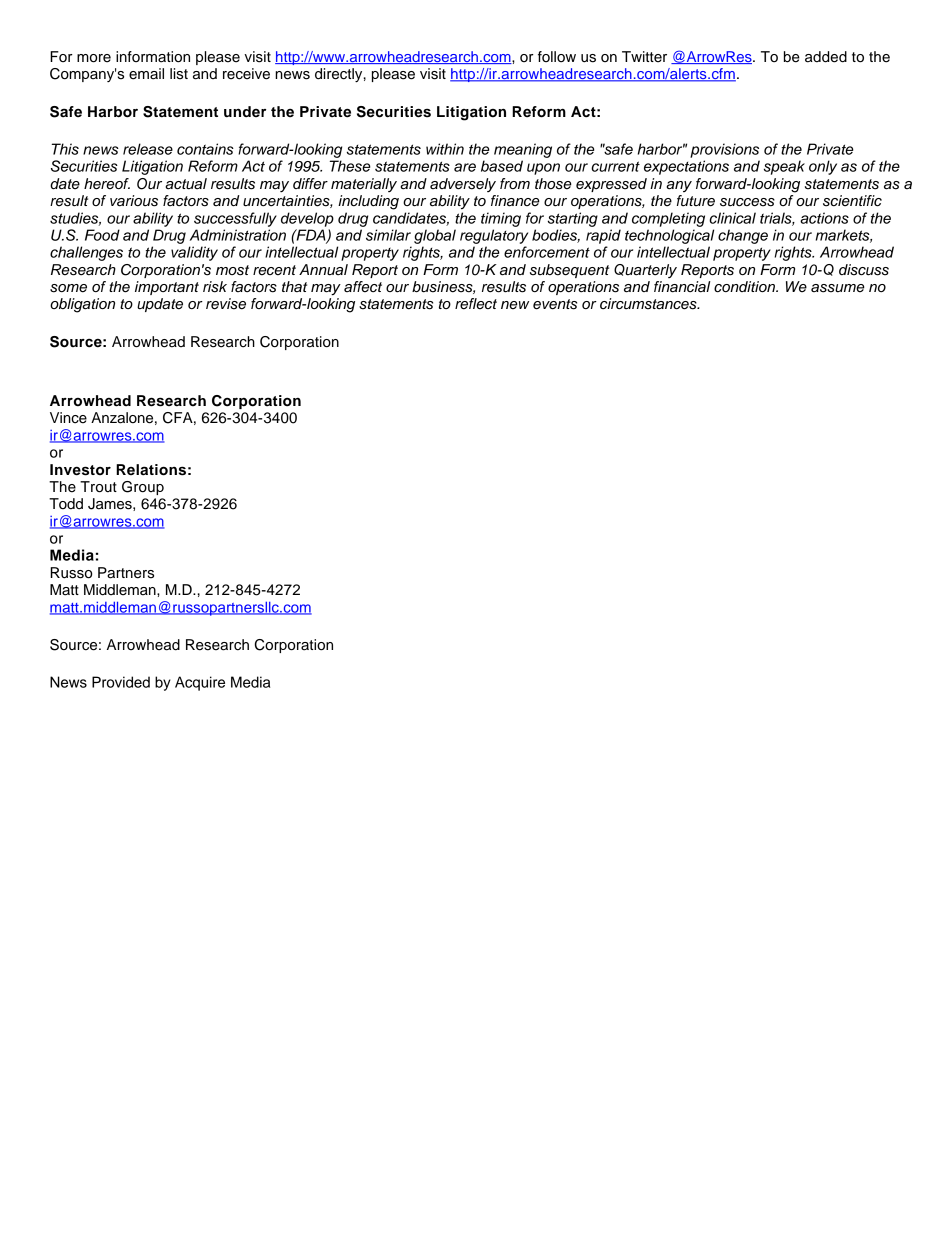  I want to click on Provided, so click(121, 682).
